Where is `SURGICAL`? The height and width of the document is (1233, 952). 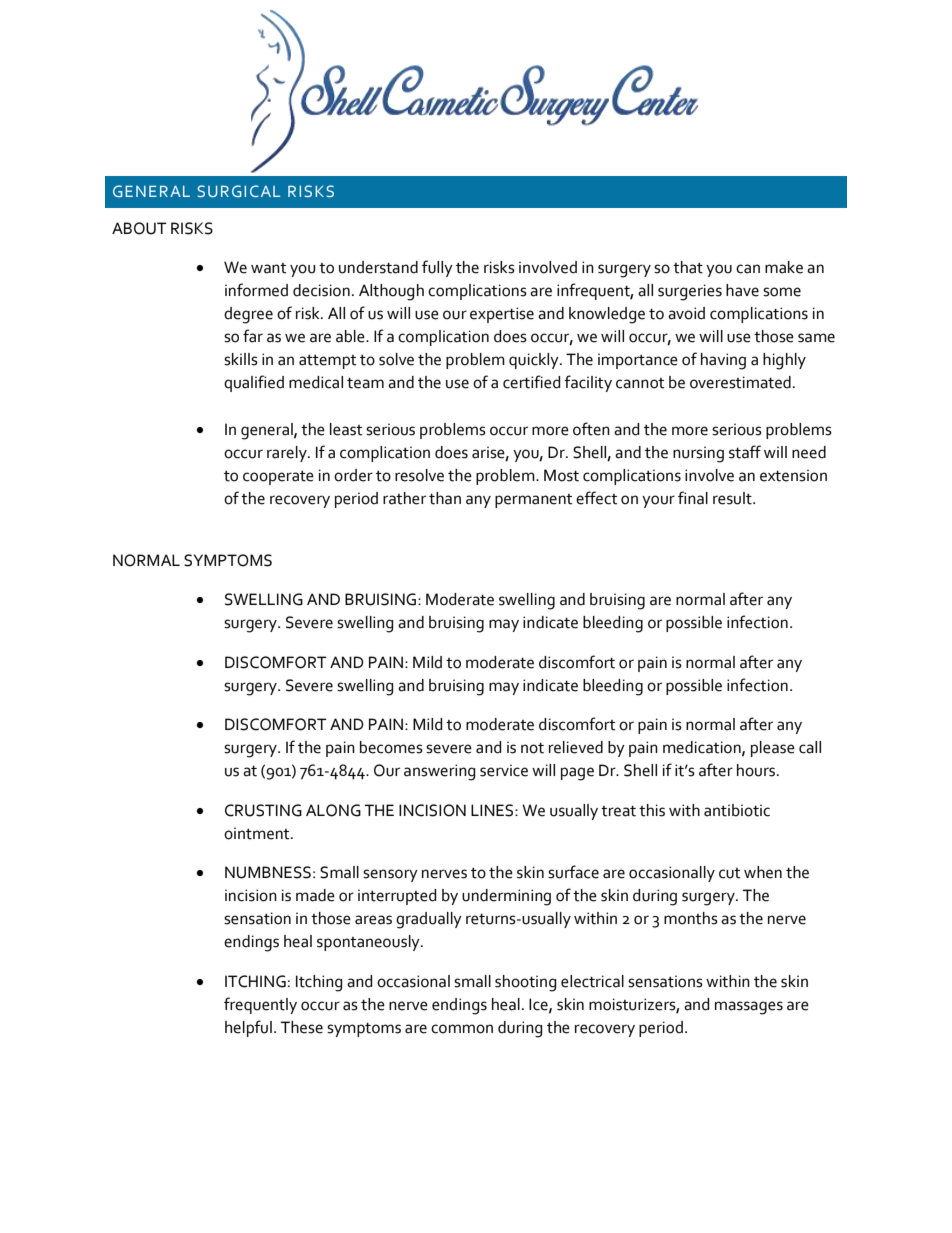 SURGICAL is located at coordinates (239, 191).
